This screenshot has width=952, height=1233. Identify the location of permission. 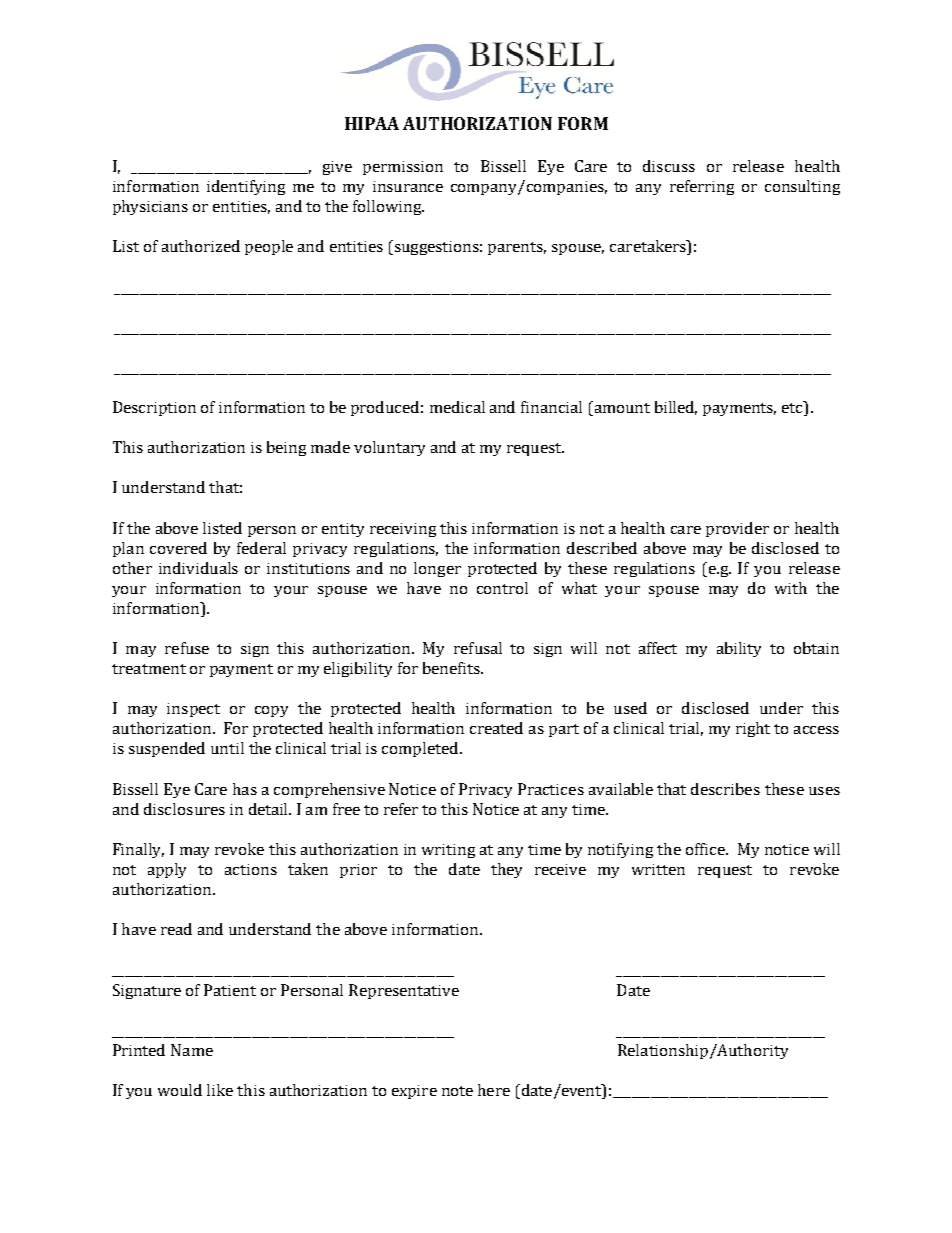
(403, 168).
